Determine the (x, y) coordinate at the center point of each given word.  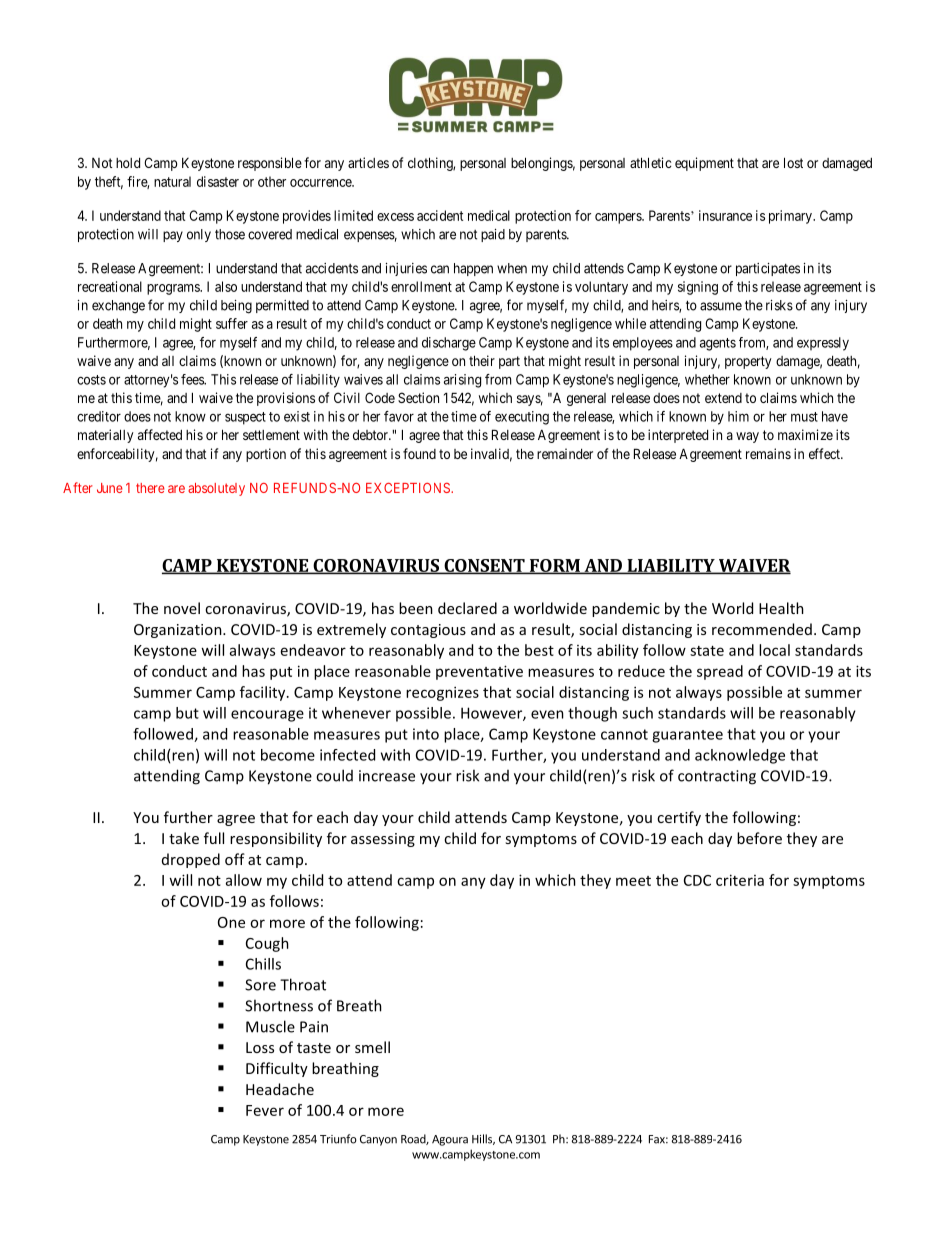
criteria (740, 880)
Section (418, 397)
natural (172, 181)
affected (160, 434)
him (738, 416)
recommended (762, 629)
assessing (383, 840)
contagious (428, 631)
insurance (725, 215)
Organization (179, 631)
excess (395, 217)
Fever (265, 1110)
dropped (191, 860)
